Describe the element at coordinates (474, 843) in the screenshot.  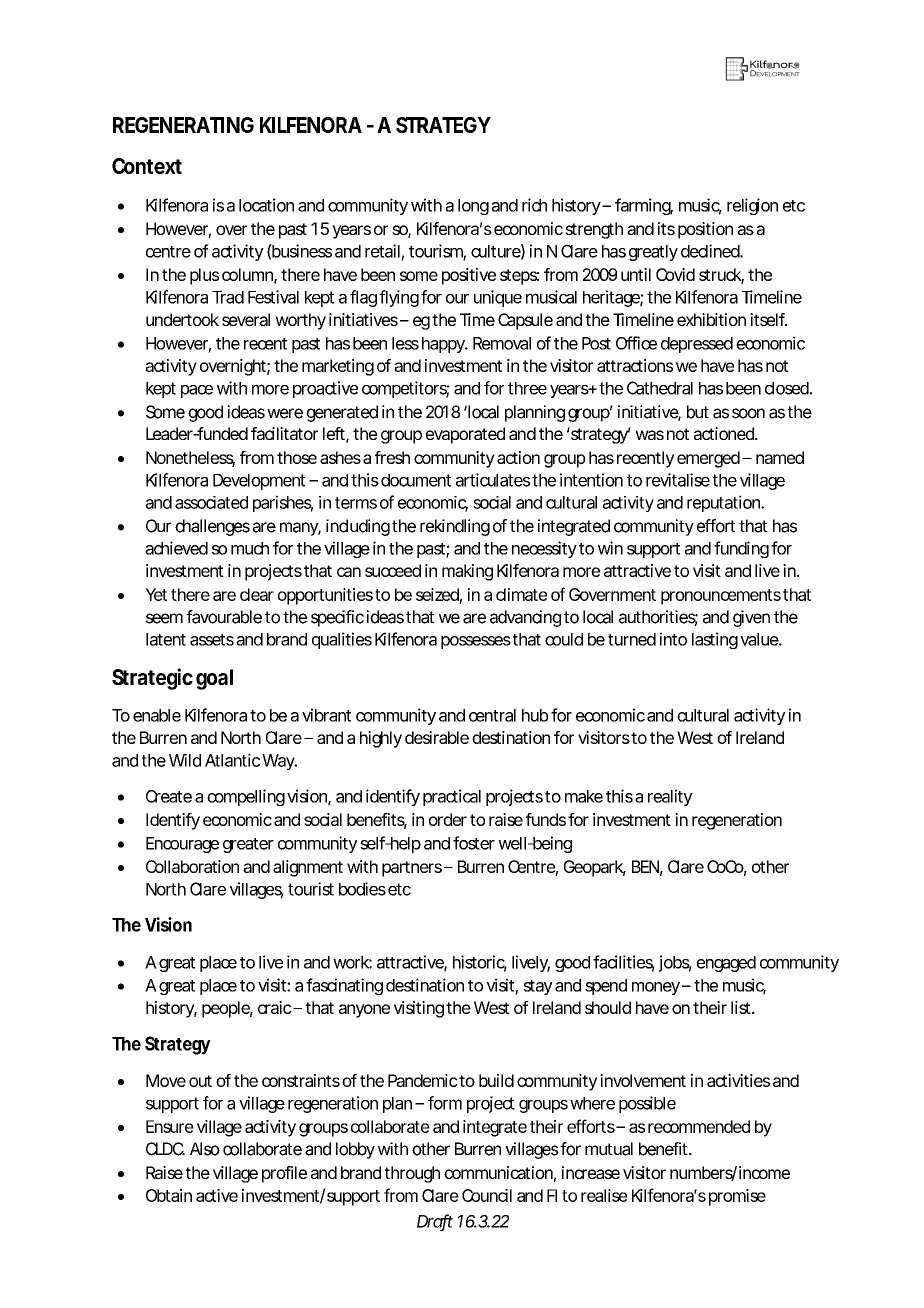
I see `foster` at that location.
